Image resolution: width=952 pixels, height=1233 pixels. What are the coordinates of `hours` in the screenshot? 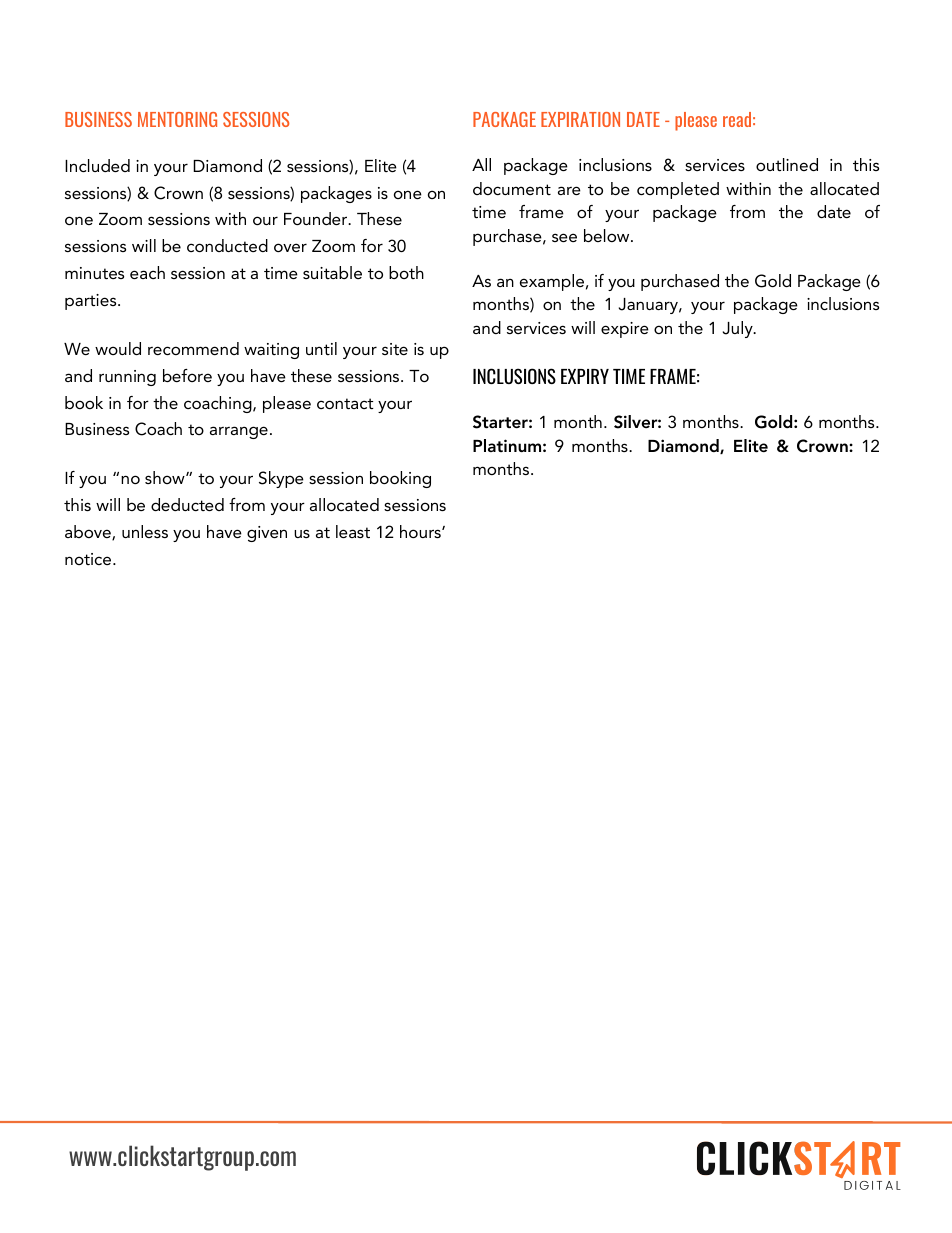 It's located at (421, 531).
